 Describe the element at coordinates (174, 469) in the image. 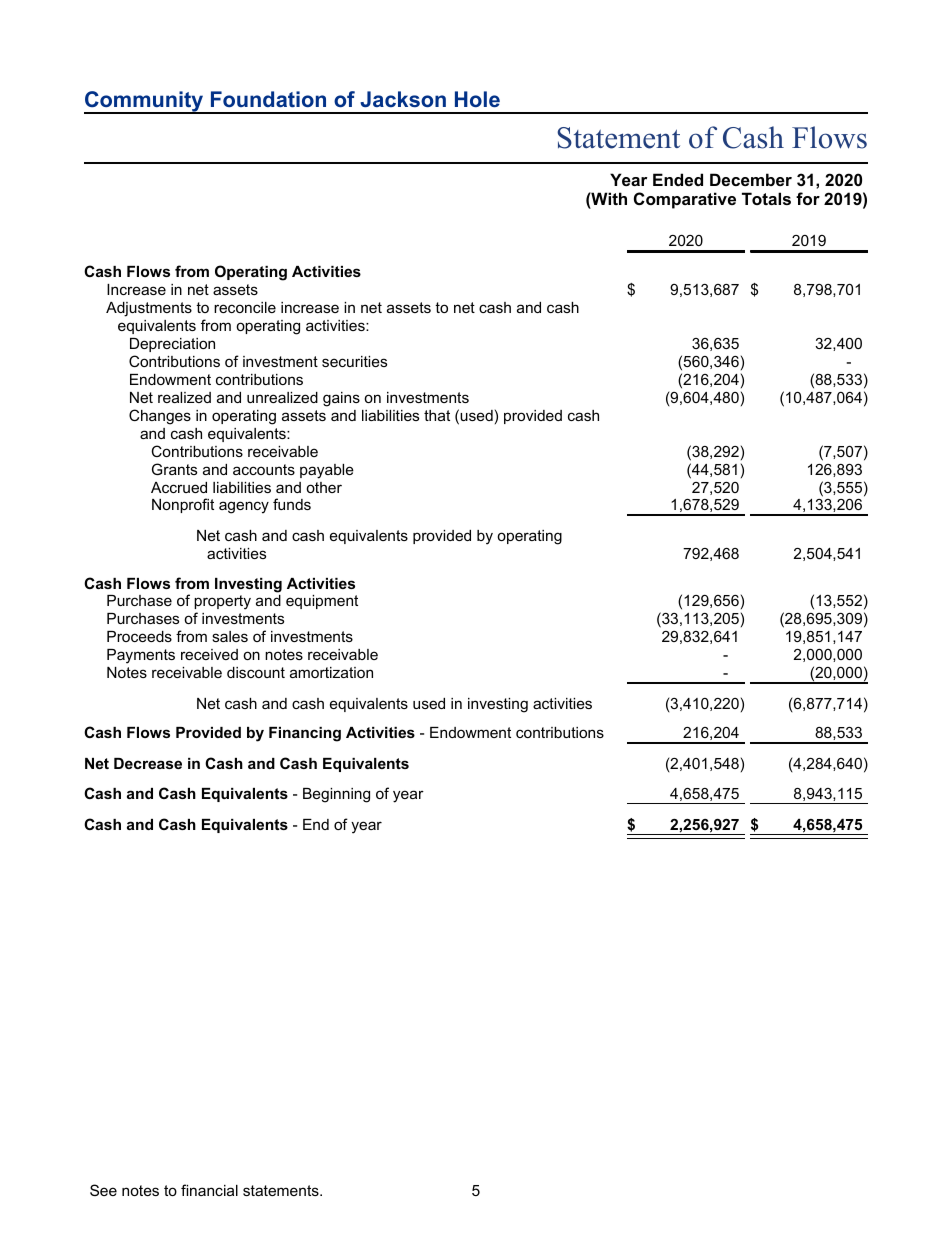

I see `Grants` at that location.
